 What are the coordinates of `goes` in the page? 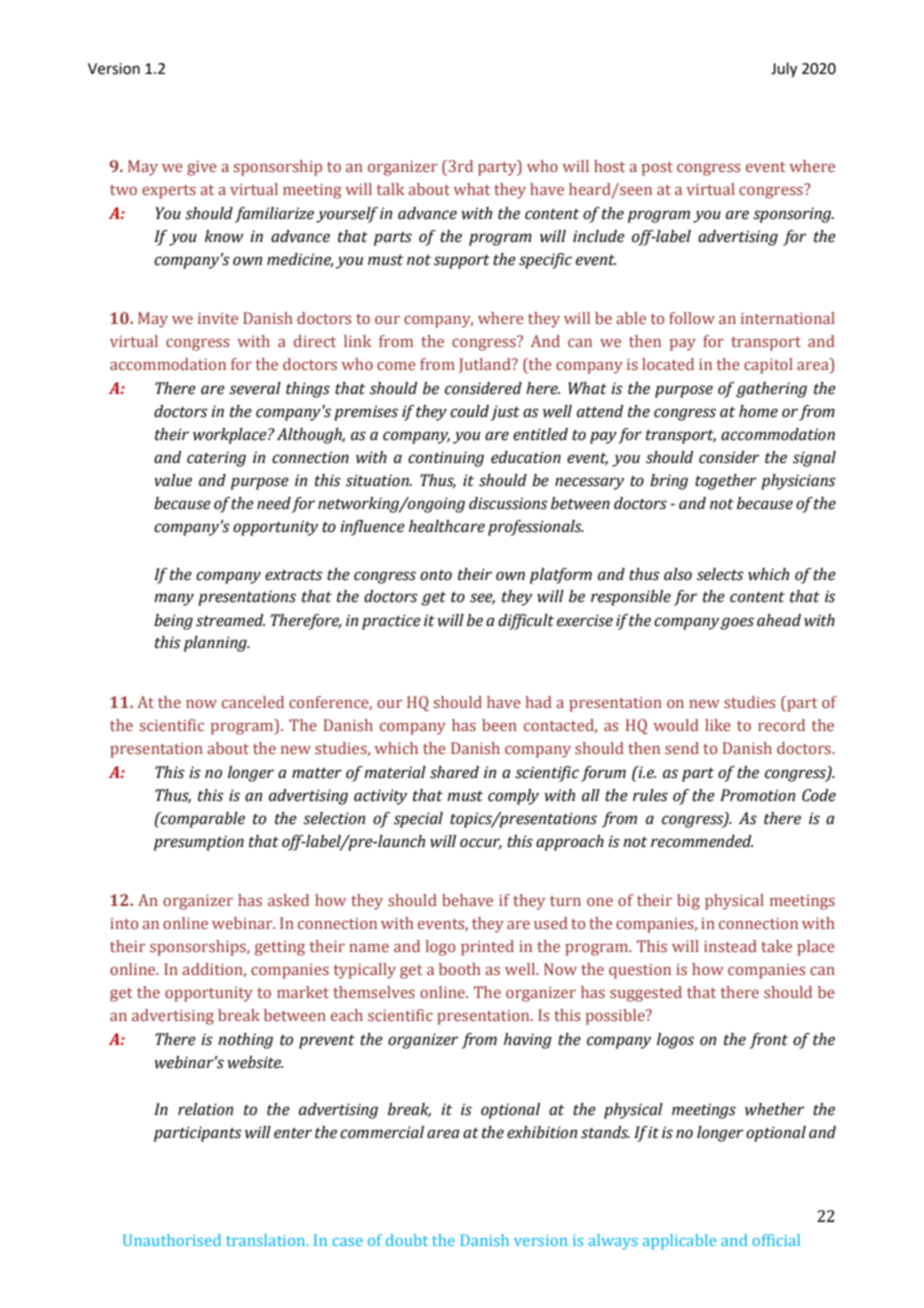 It's located at (737, 623).
